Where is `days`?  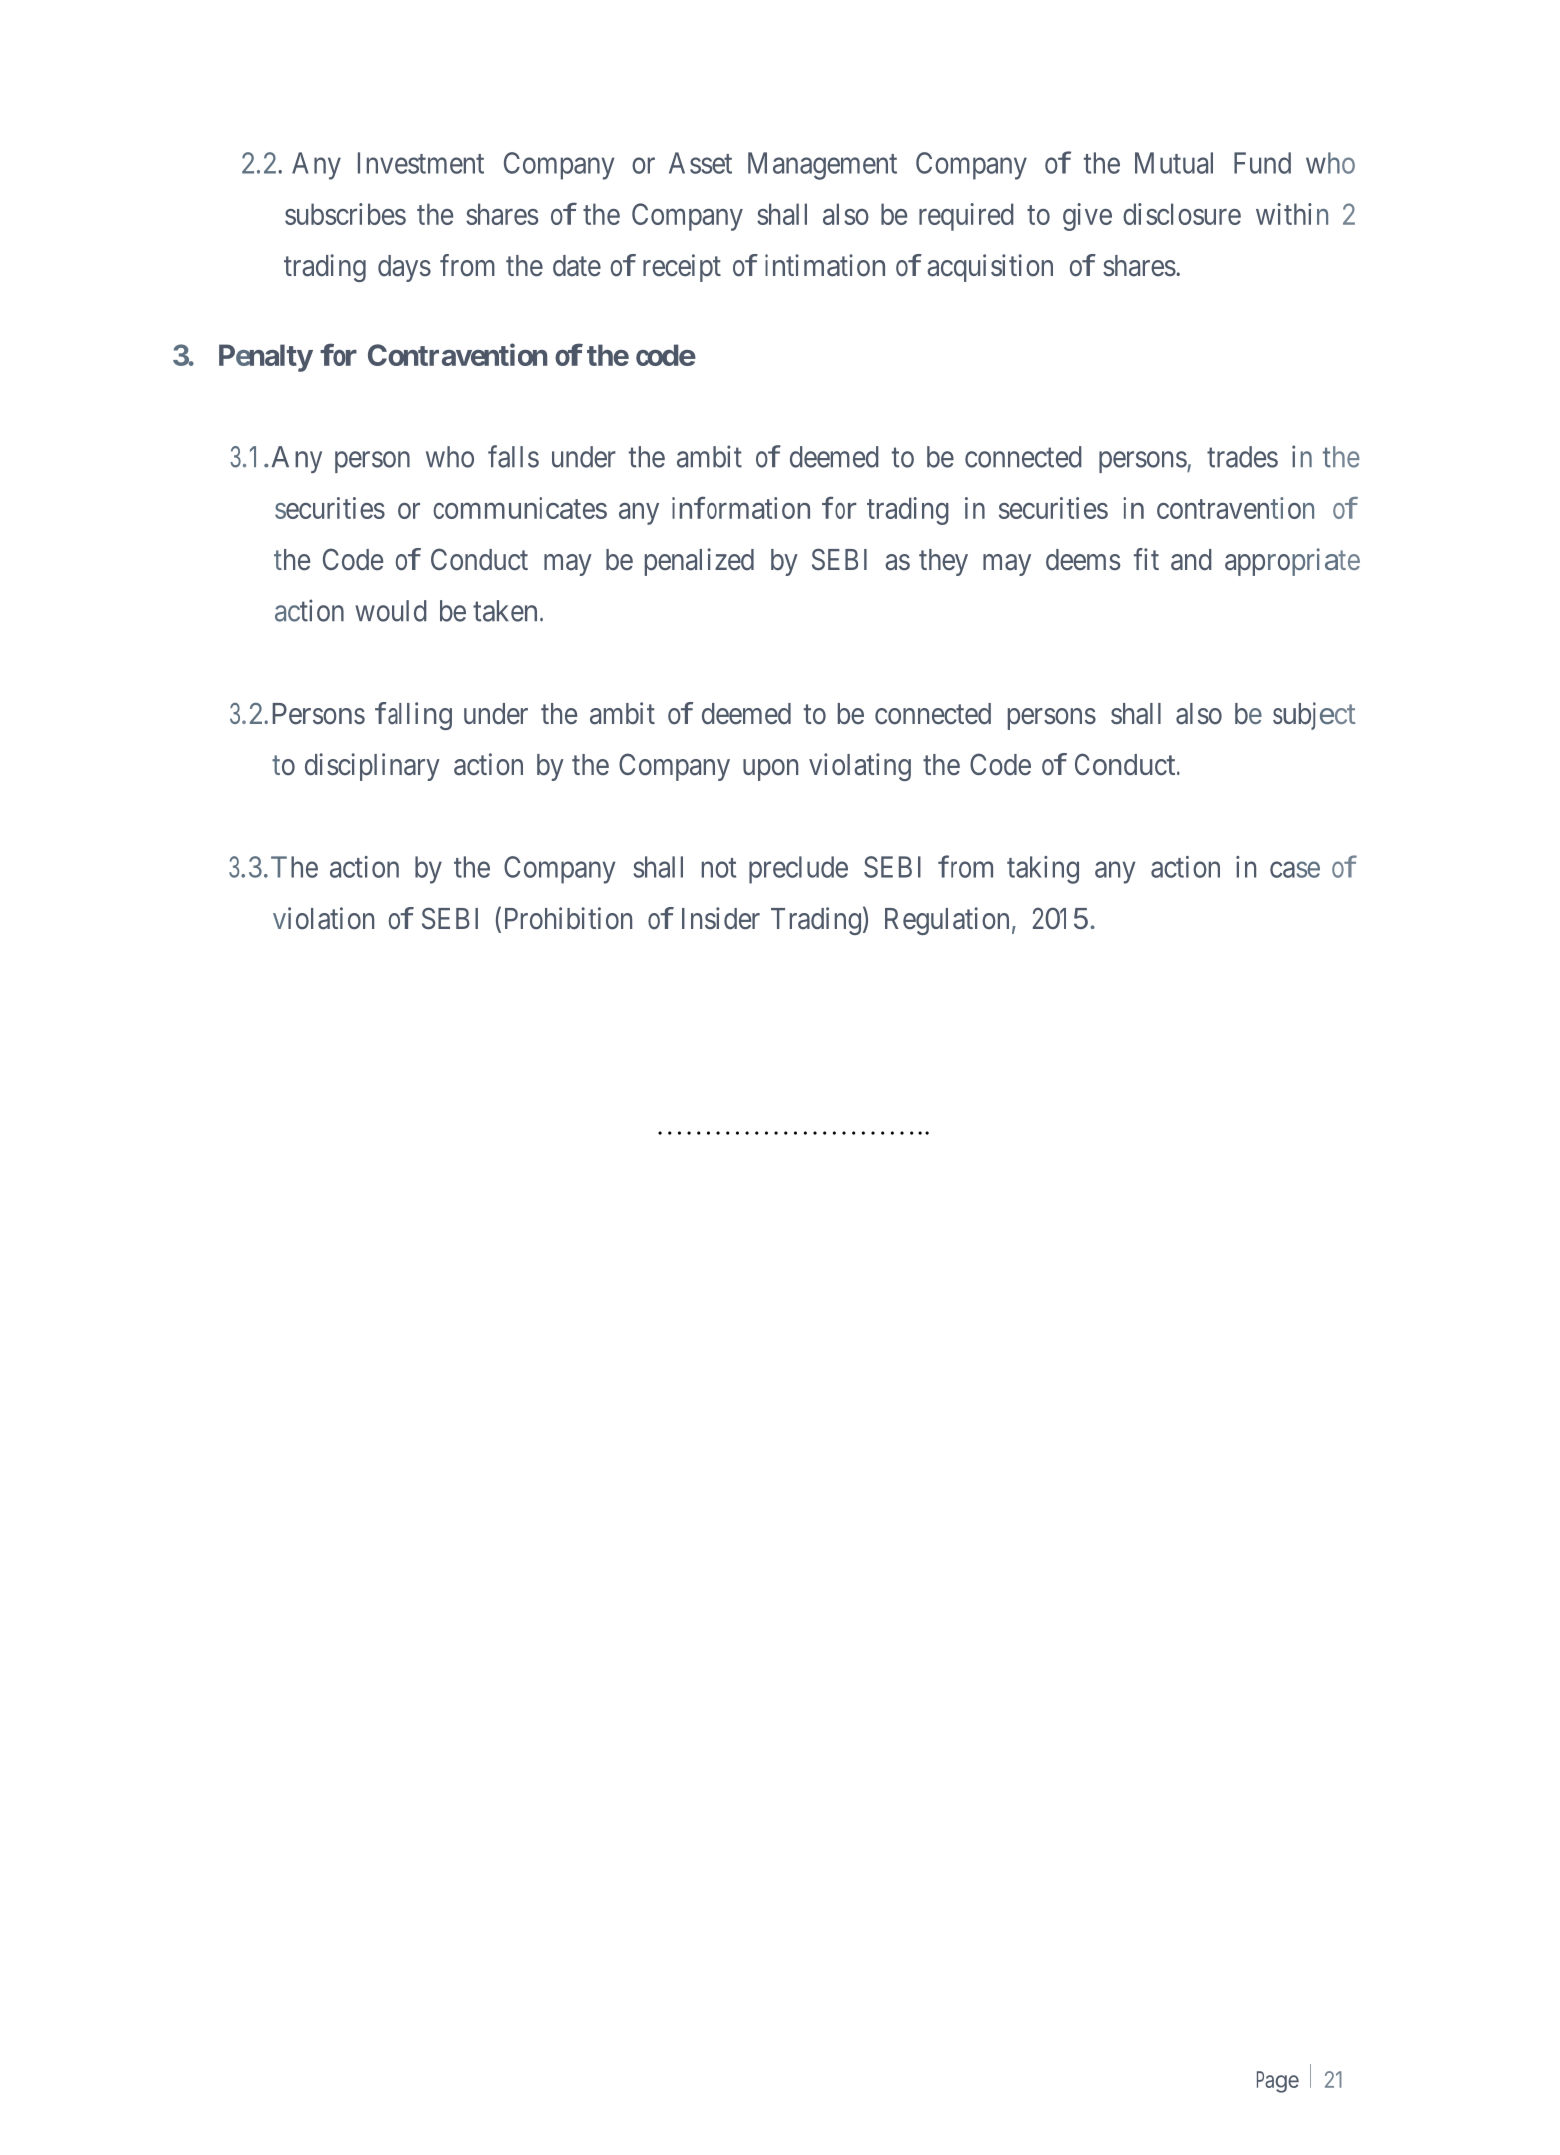 days is located at coordinates (404, 268).
